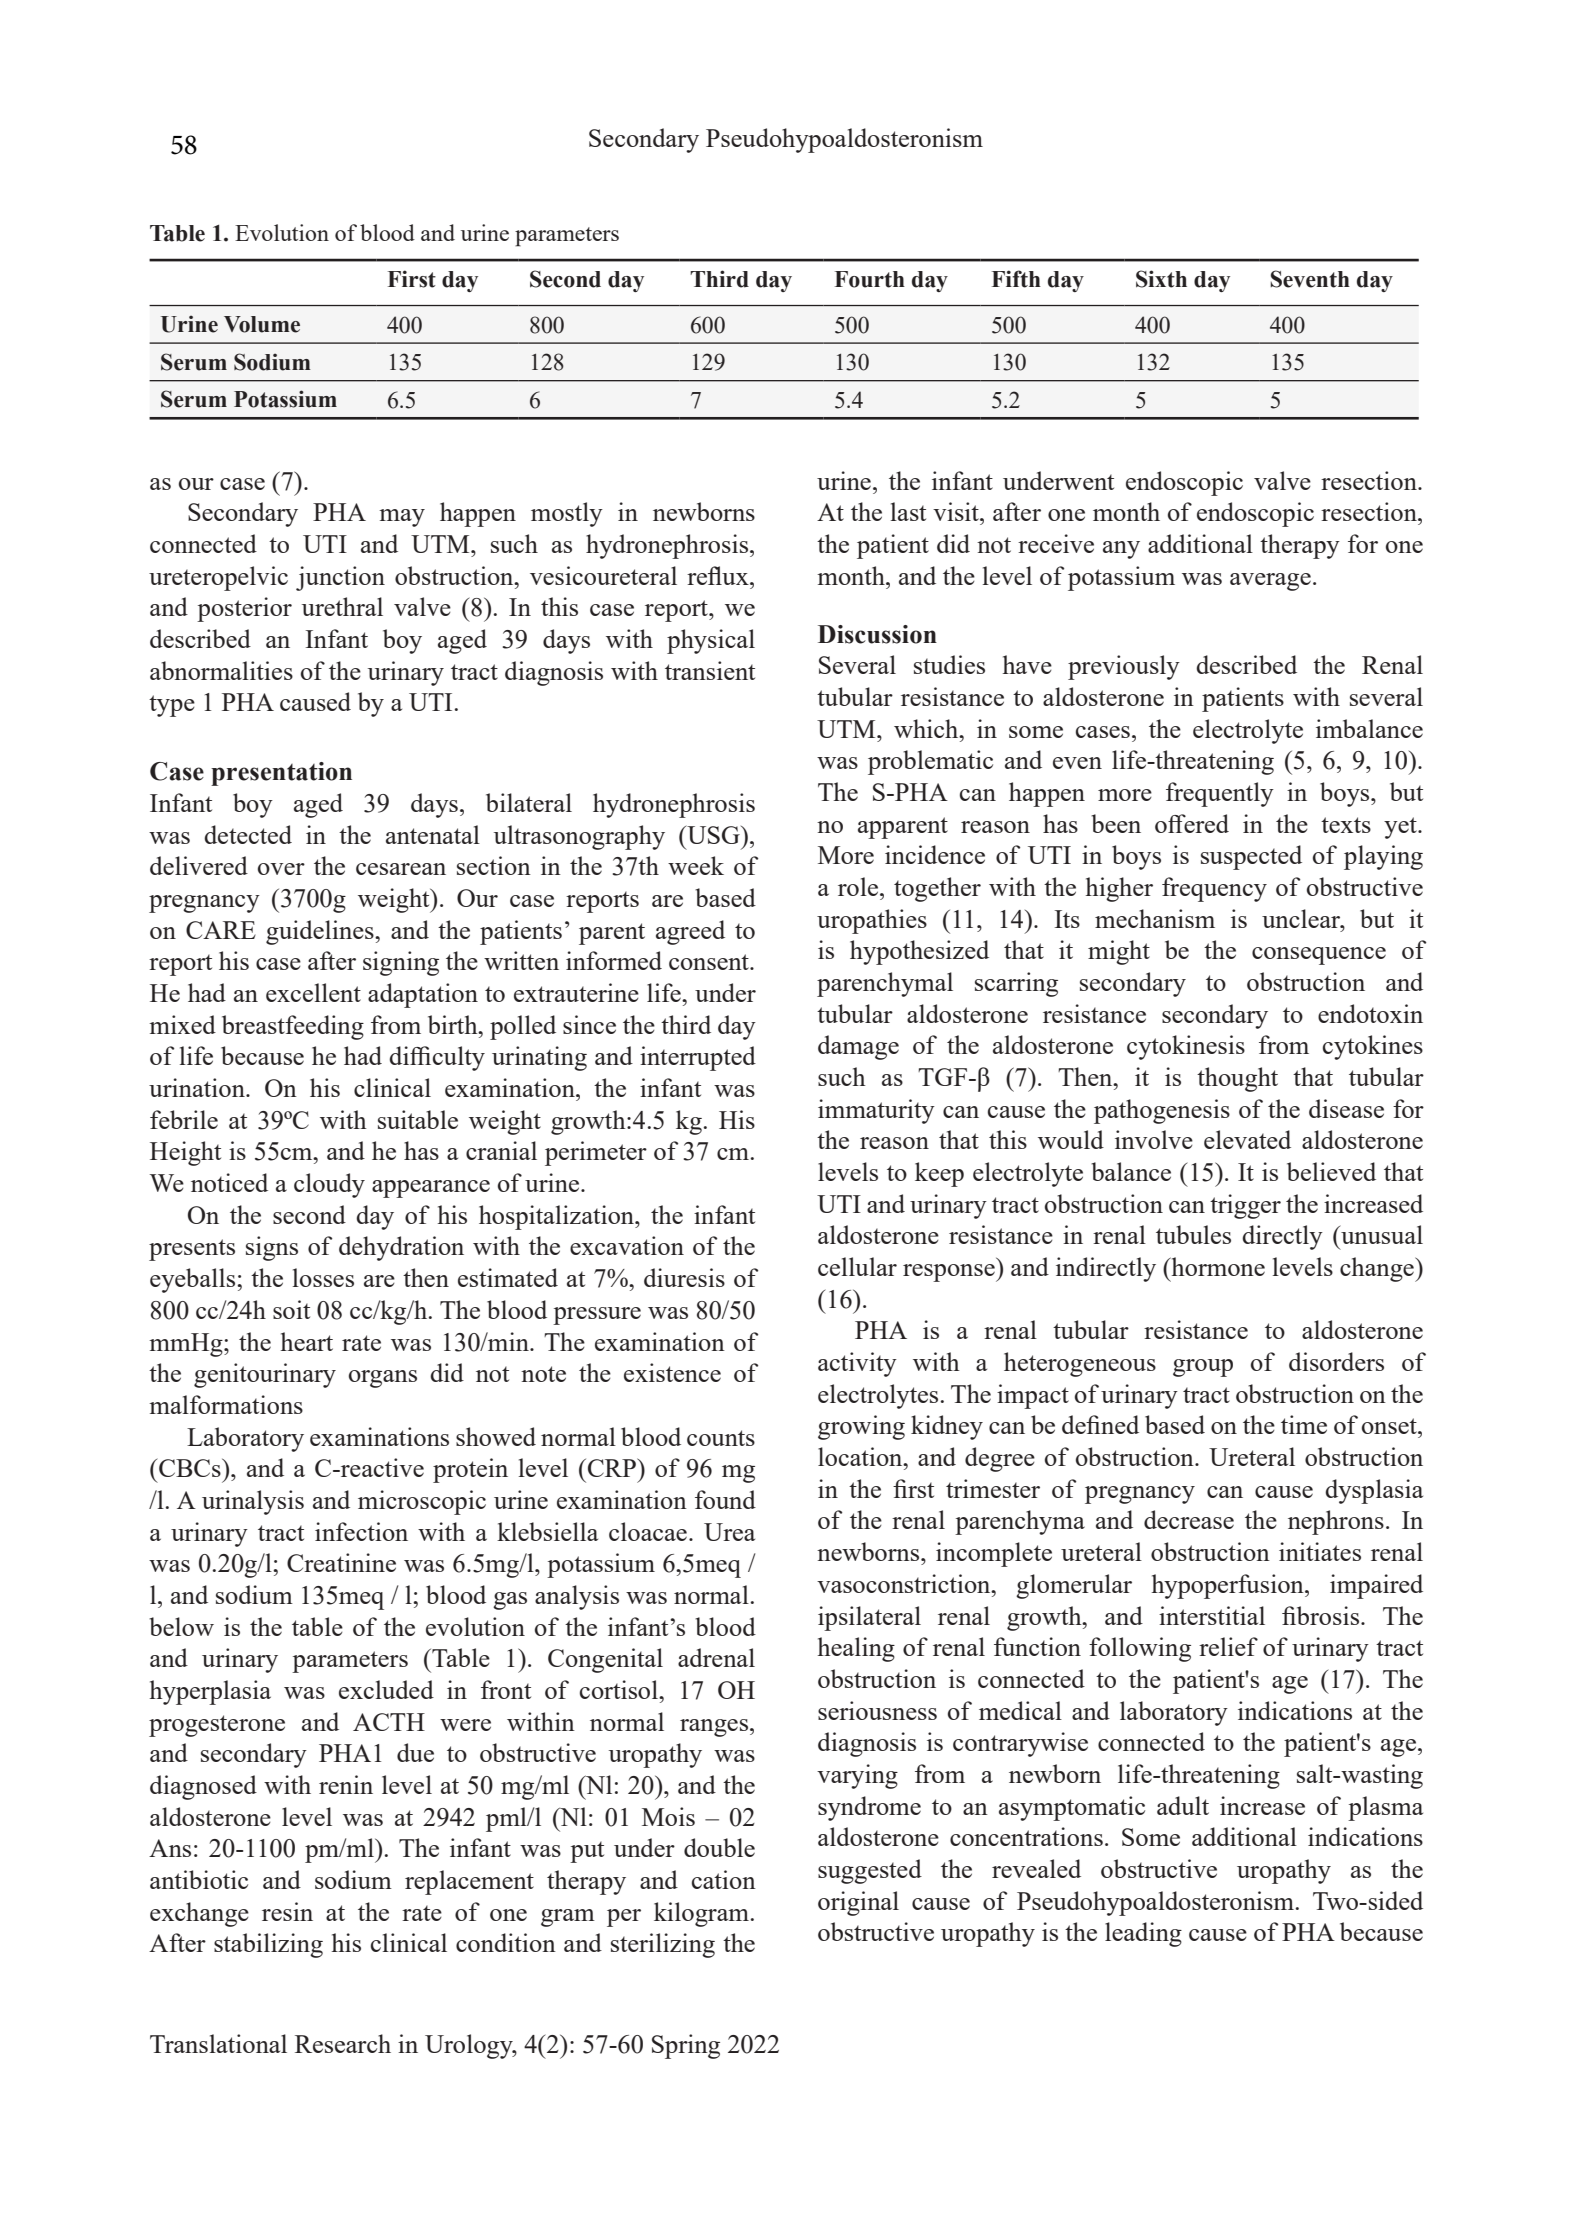 This document has width=1571, height=2222. What do you see at coordinates (686, 2046) in the document?
I see `Spring` at bounding box center [686, 2046].
